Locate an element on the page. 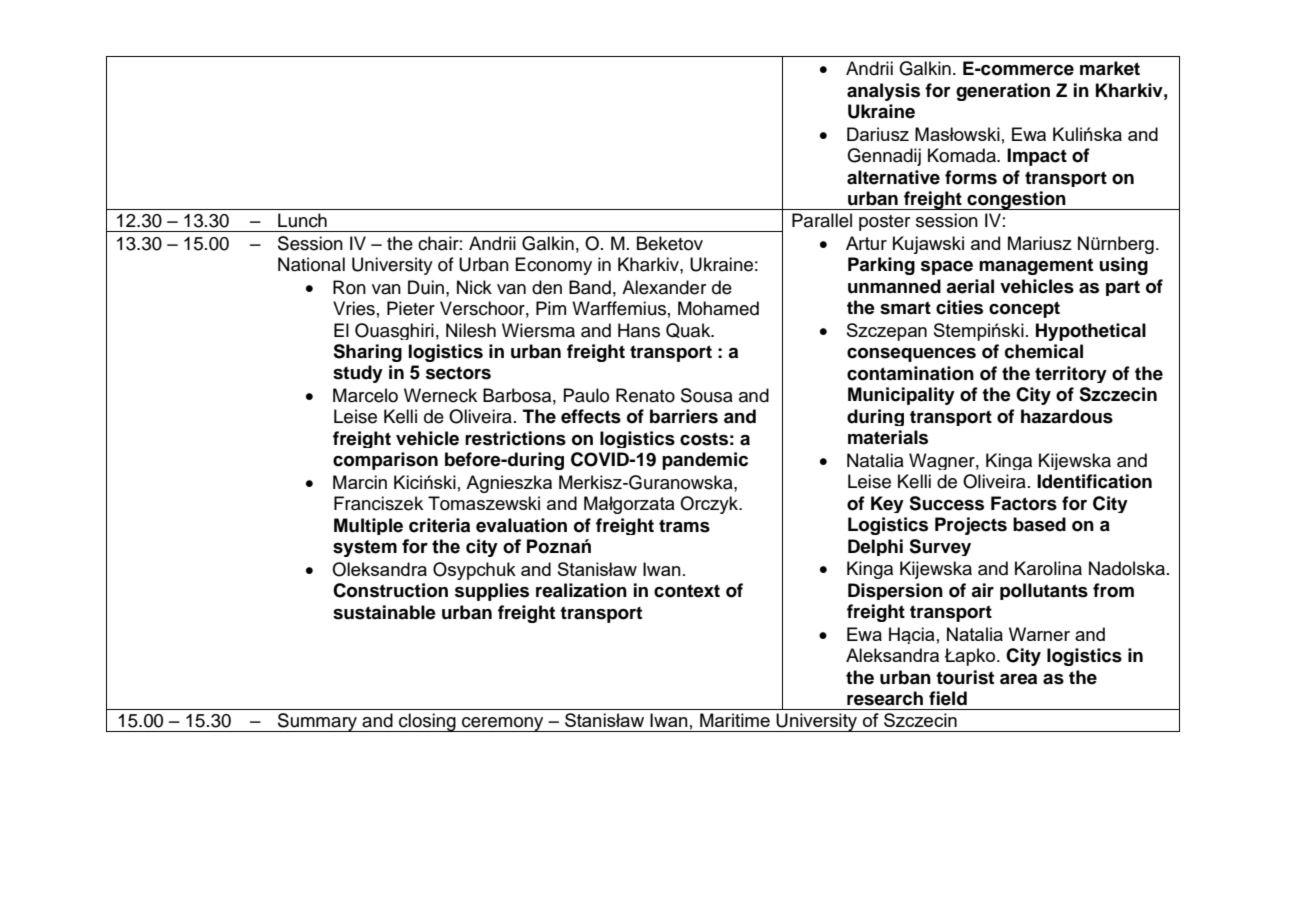 This document has height=924, width=1308. concept is located at coordinates (1024, 309).
